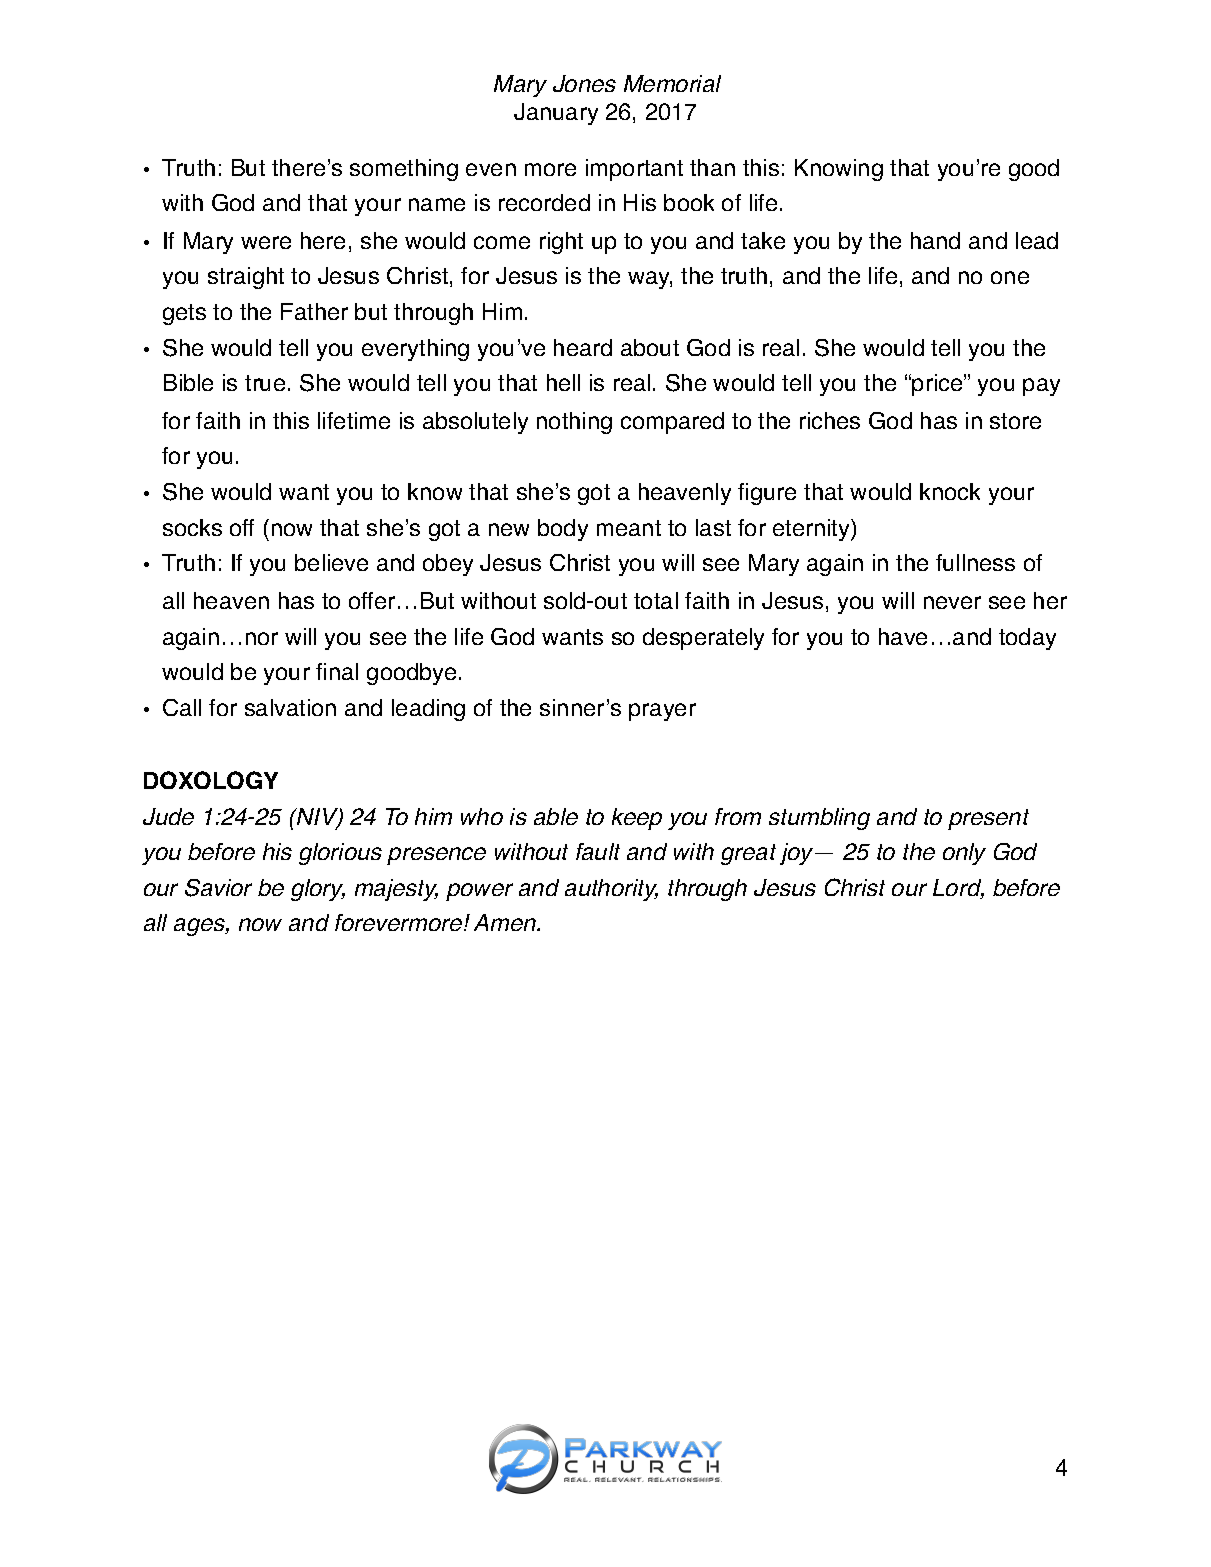 The width and height of the page is (1211, 1567). What do you see at coordinates (556, 114) in the page?
I see `January` at bounding box center [556, 114].
